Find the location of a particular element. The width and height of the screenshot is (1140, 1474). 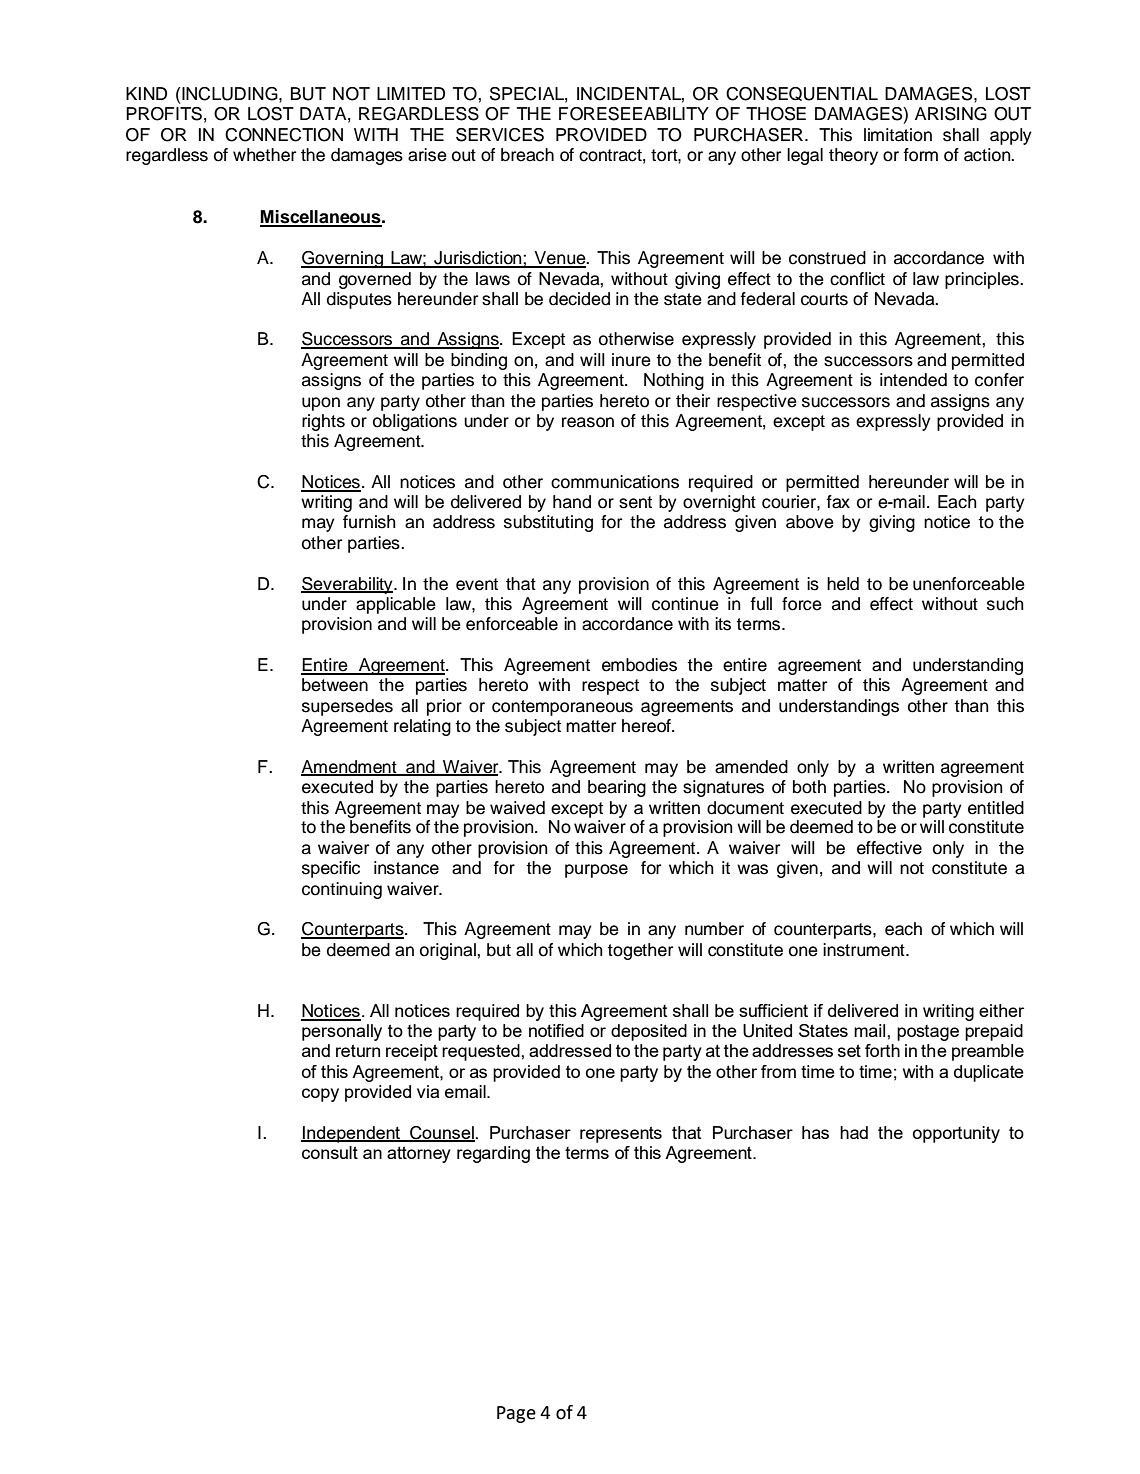

bearing is located at coordinates (617, 788).
